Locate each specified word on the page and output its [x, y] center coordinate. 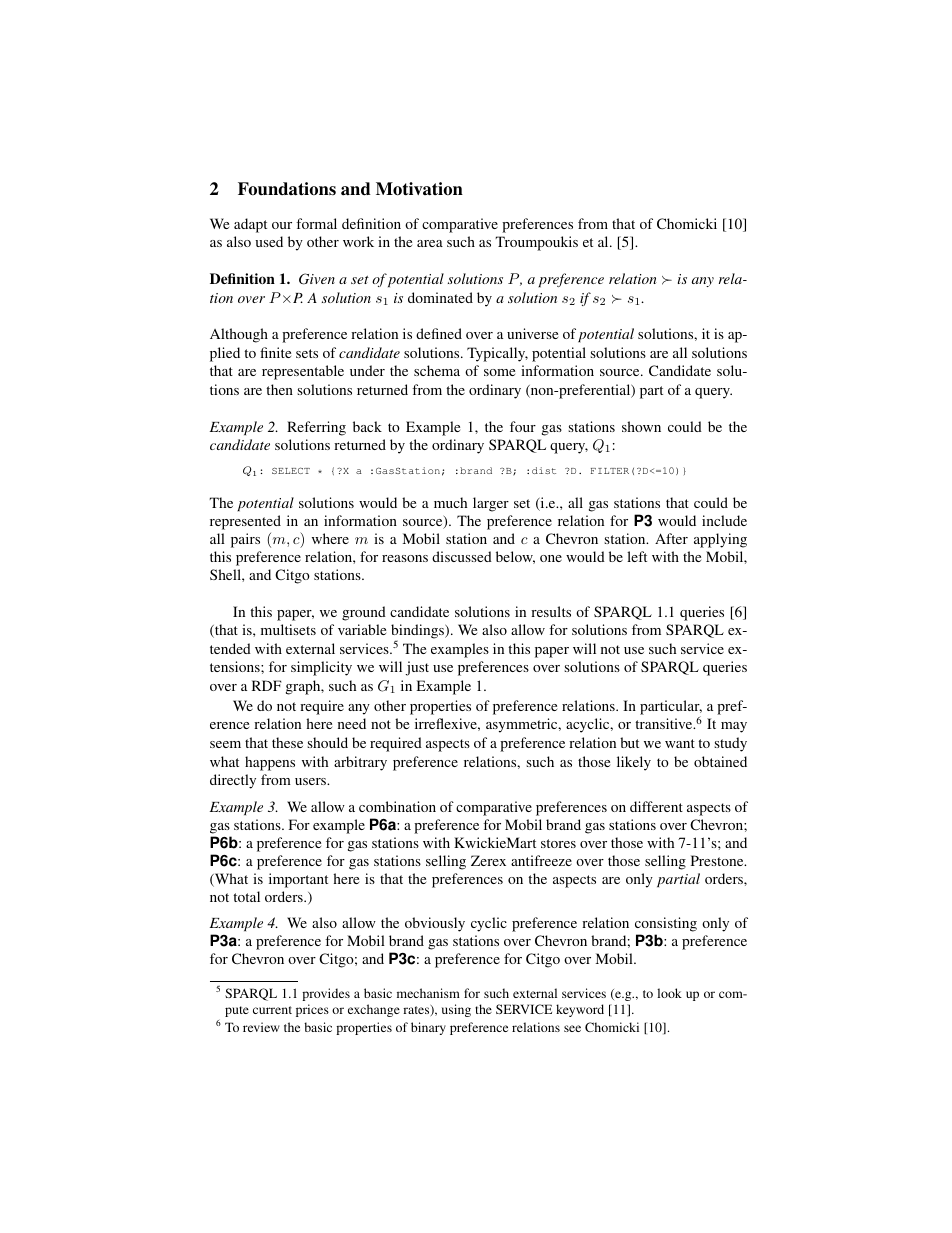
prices [312, 1010]
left [637, 556]
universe [532, 333]
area [430, 243]
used [269, 241]
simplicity [321, 668]
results [551, 611]
